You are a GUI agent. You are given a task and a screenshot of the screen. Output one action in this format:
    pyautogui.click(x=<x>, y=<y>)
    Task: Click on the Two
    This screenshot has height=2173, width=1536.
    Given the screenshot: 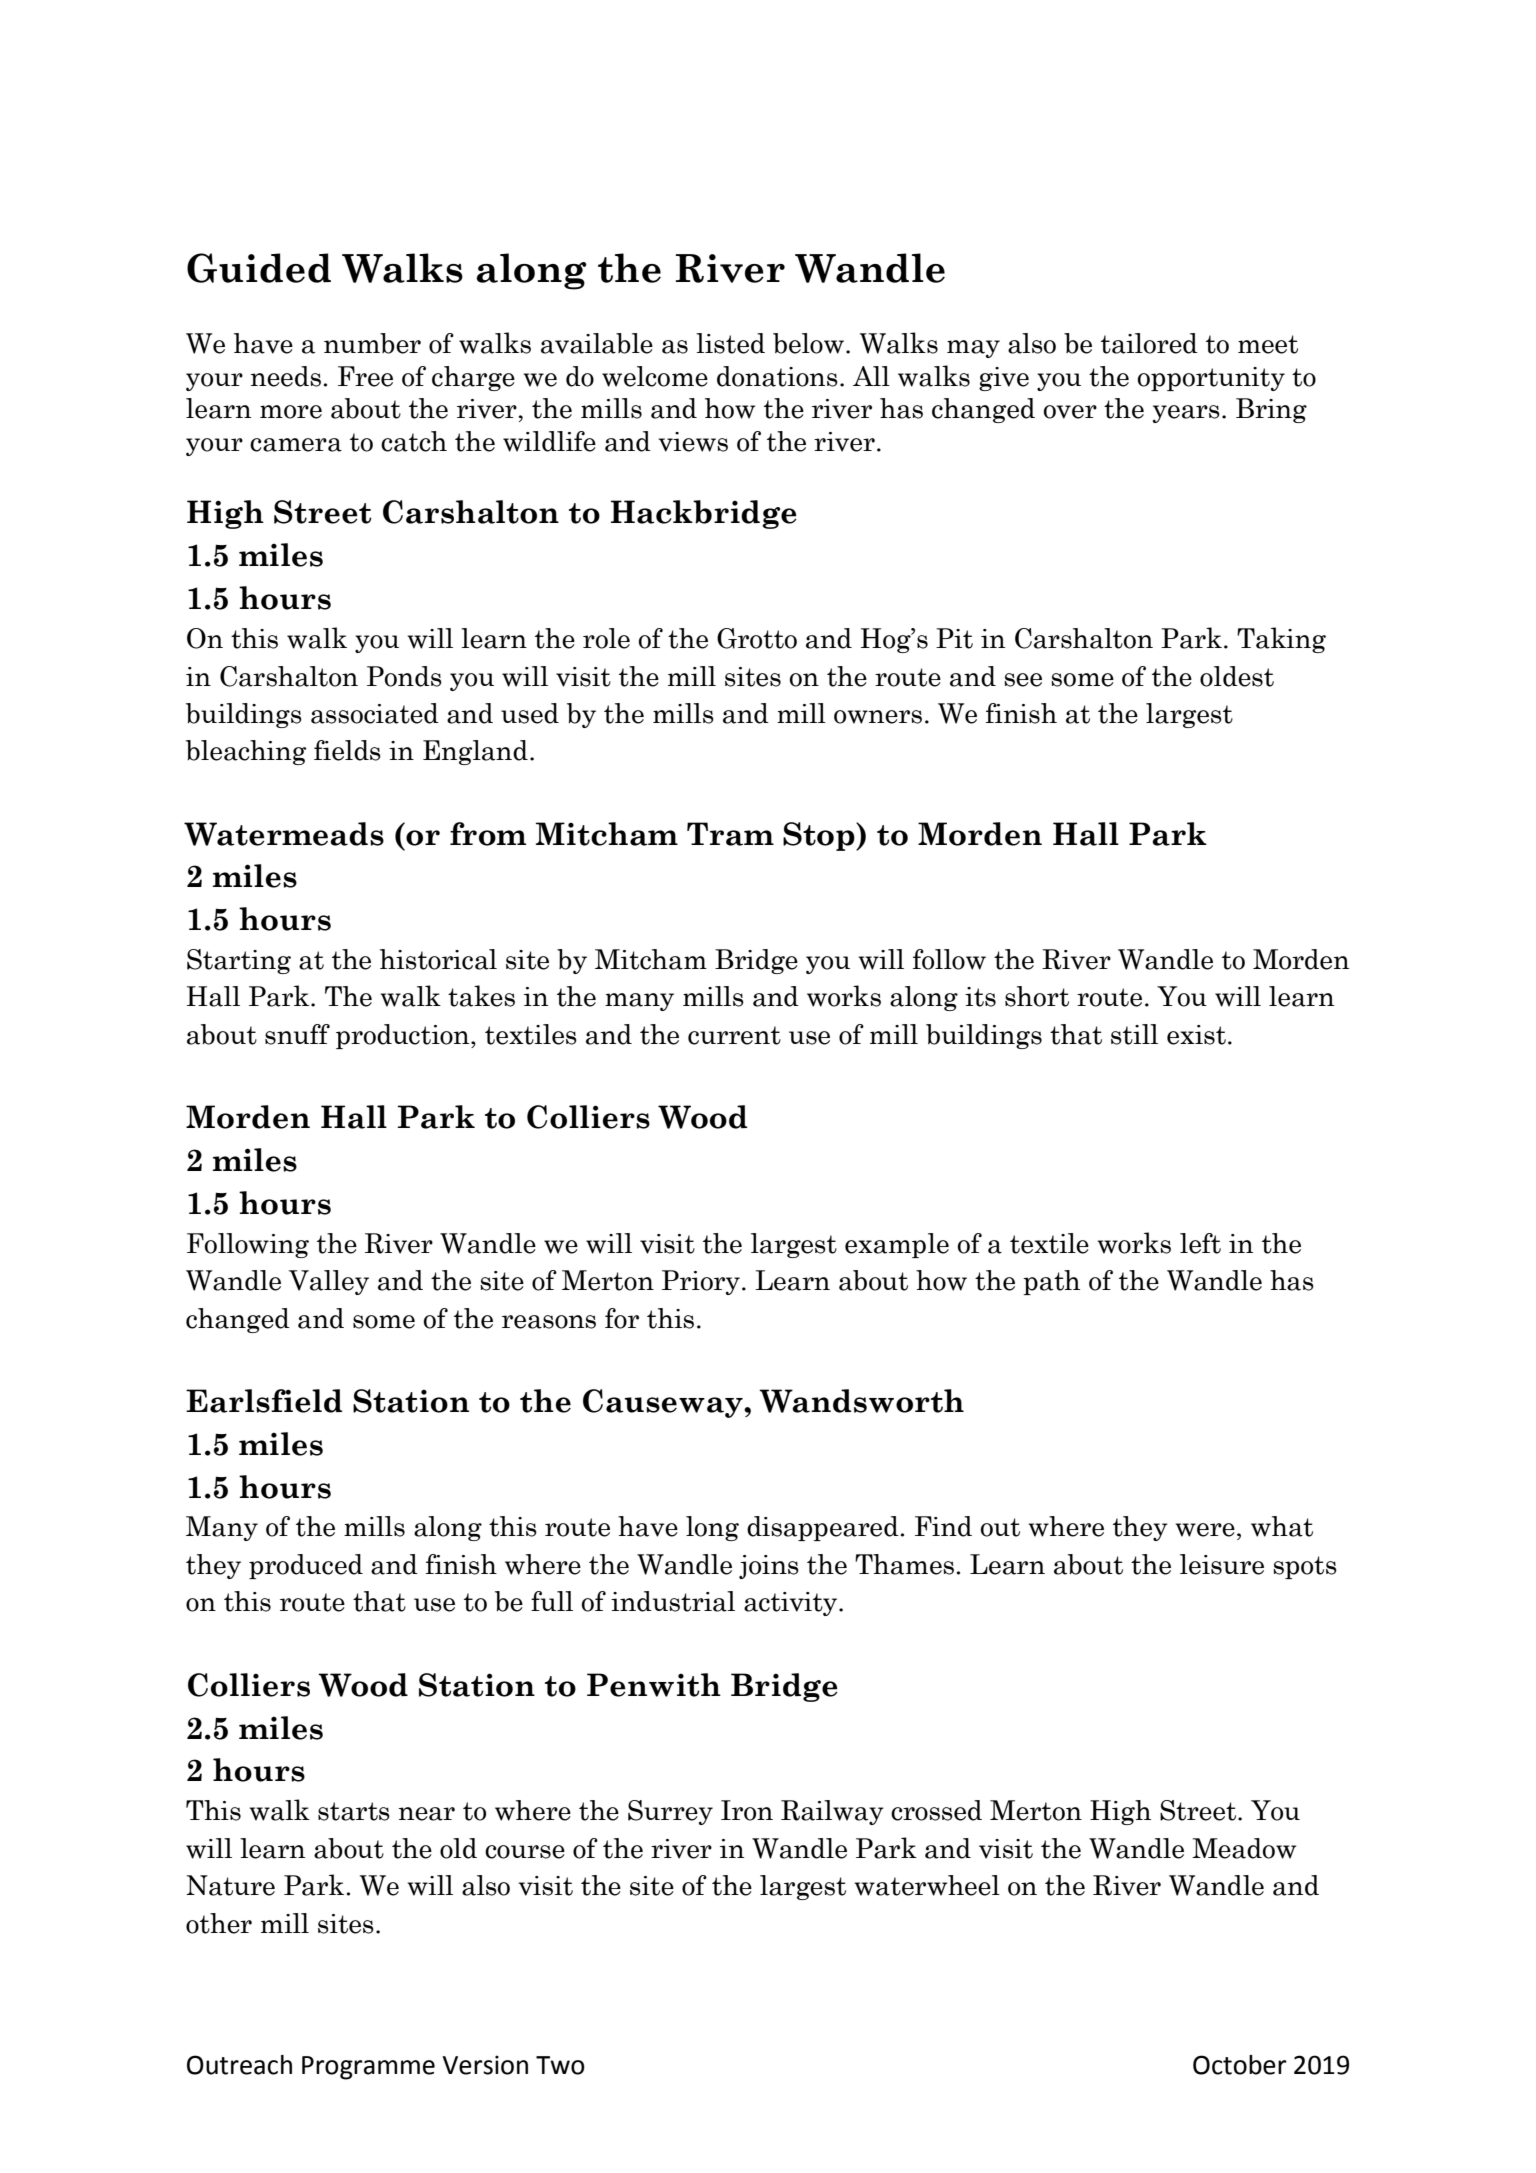 What is the action you would take?
    pyautogui.click(x=560, y=2065)
